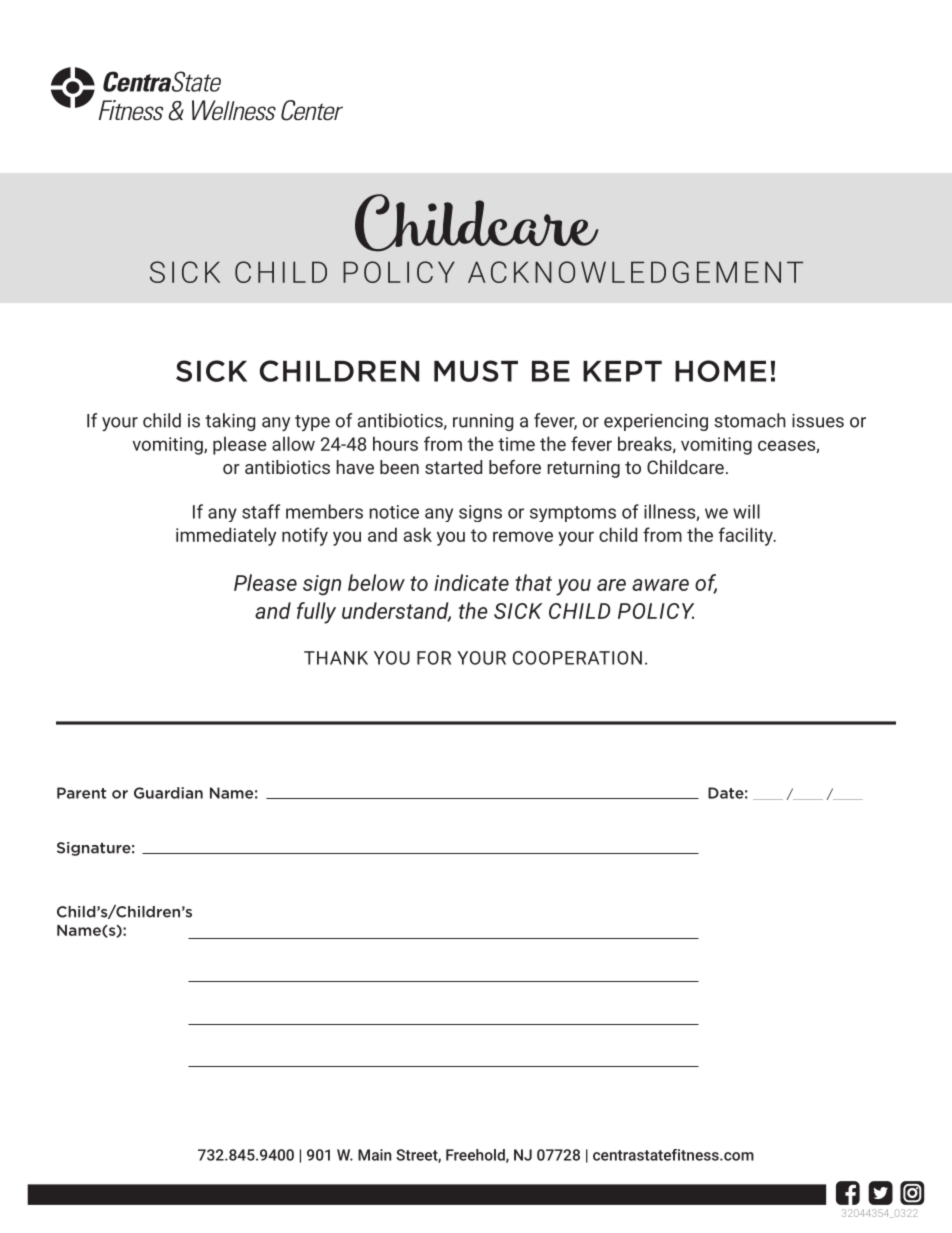 The width and height of the page is (952, 1233). What do you see at coordinates (747, 536) in the page?
I see `facility` at bounding box center [747, 536].
